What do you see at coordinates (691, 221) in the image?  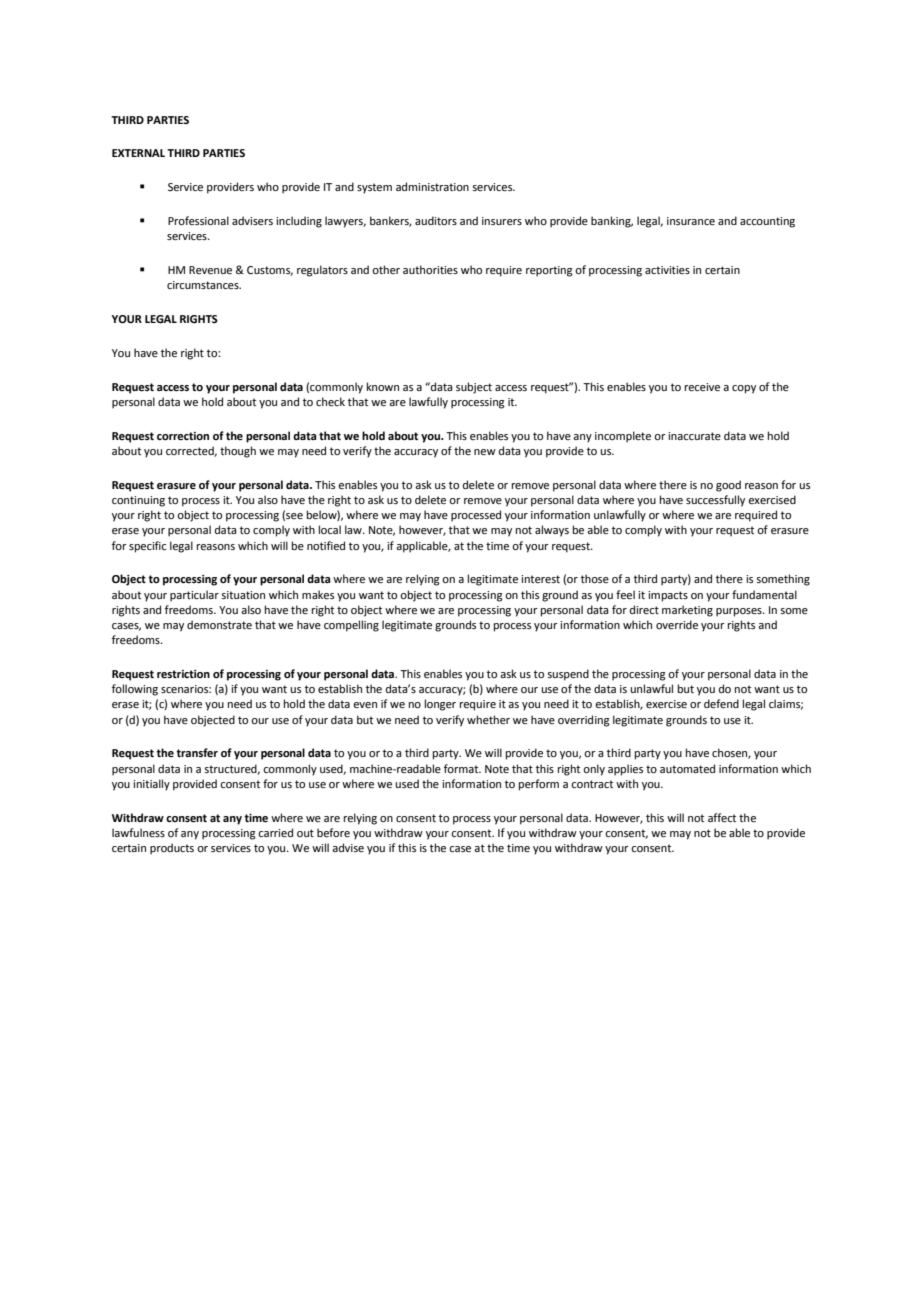 I see `insurance` at bounding box center [691, 221].
